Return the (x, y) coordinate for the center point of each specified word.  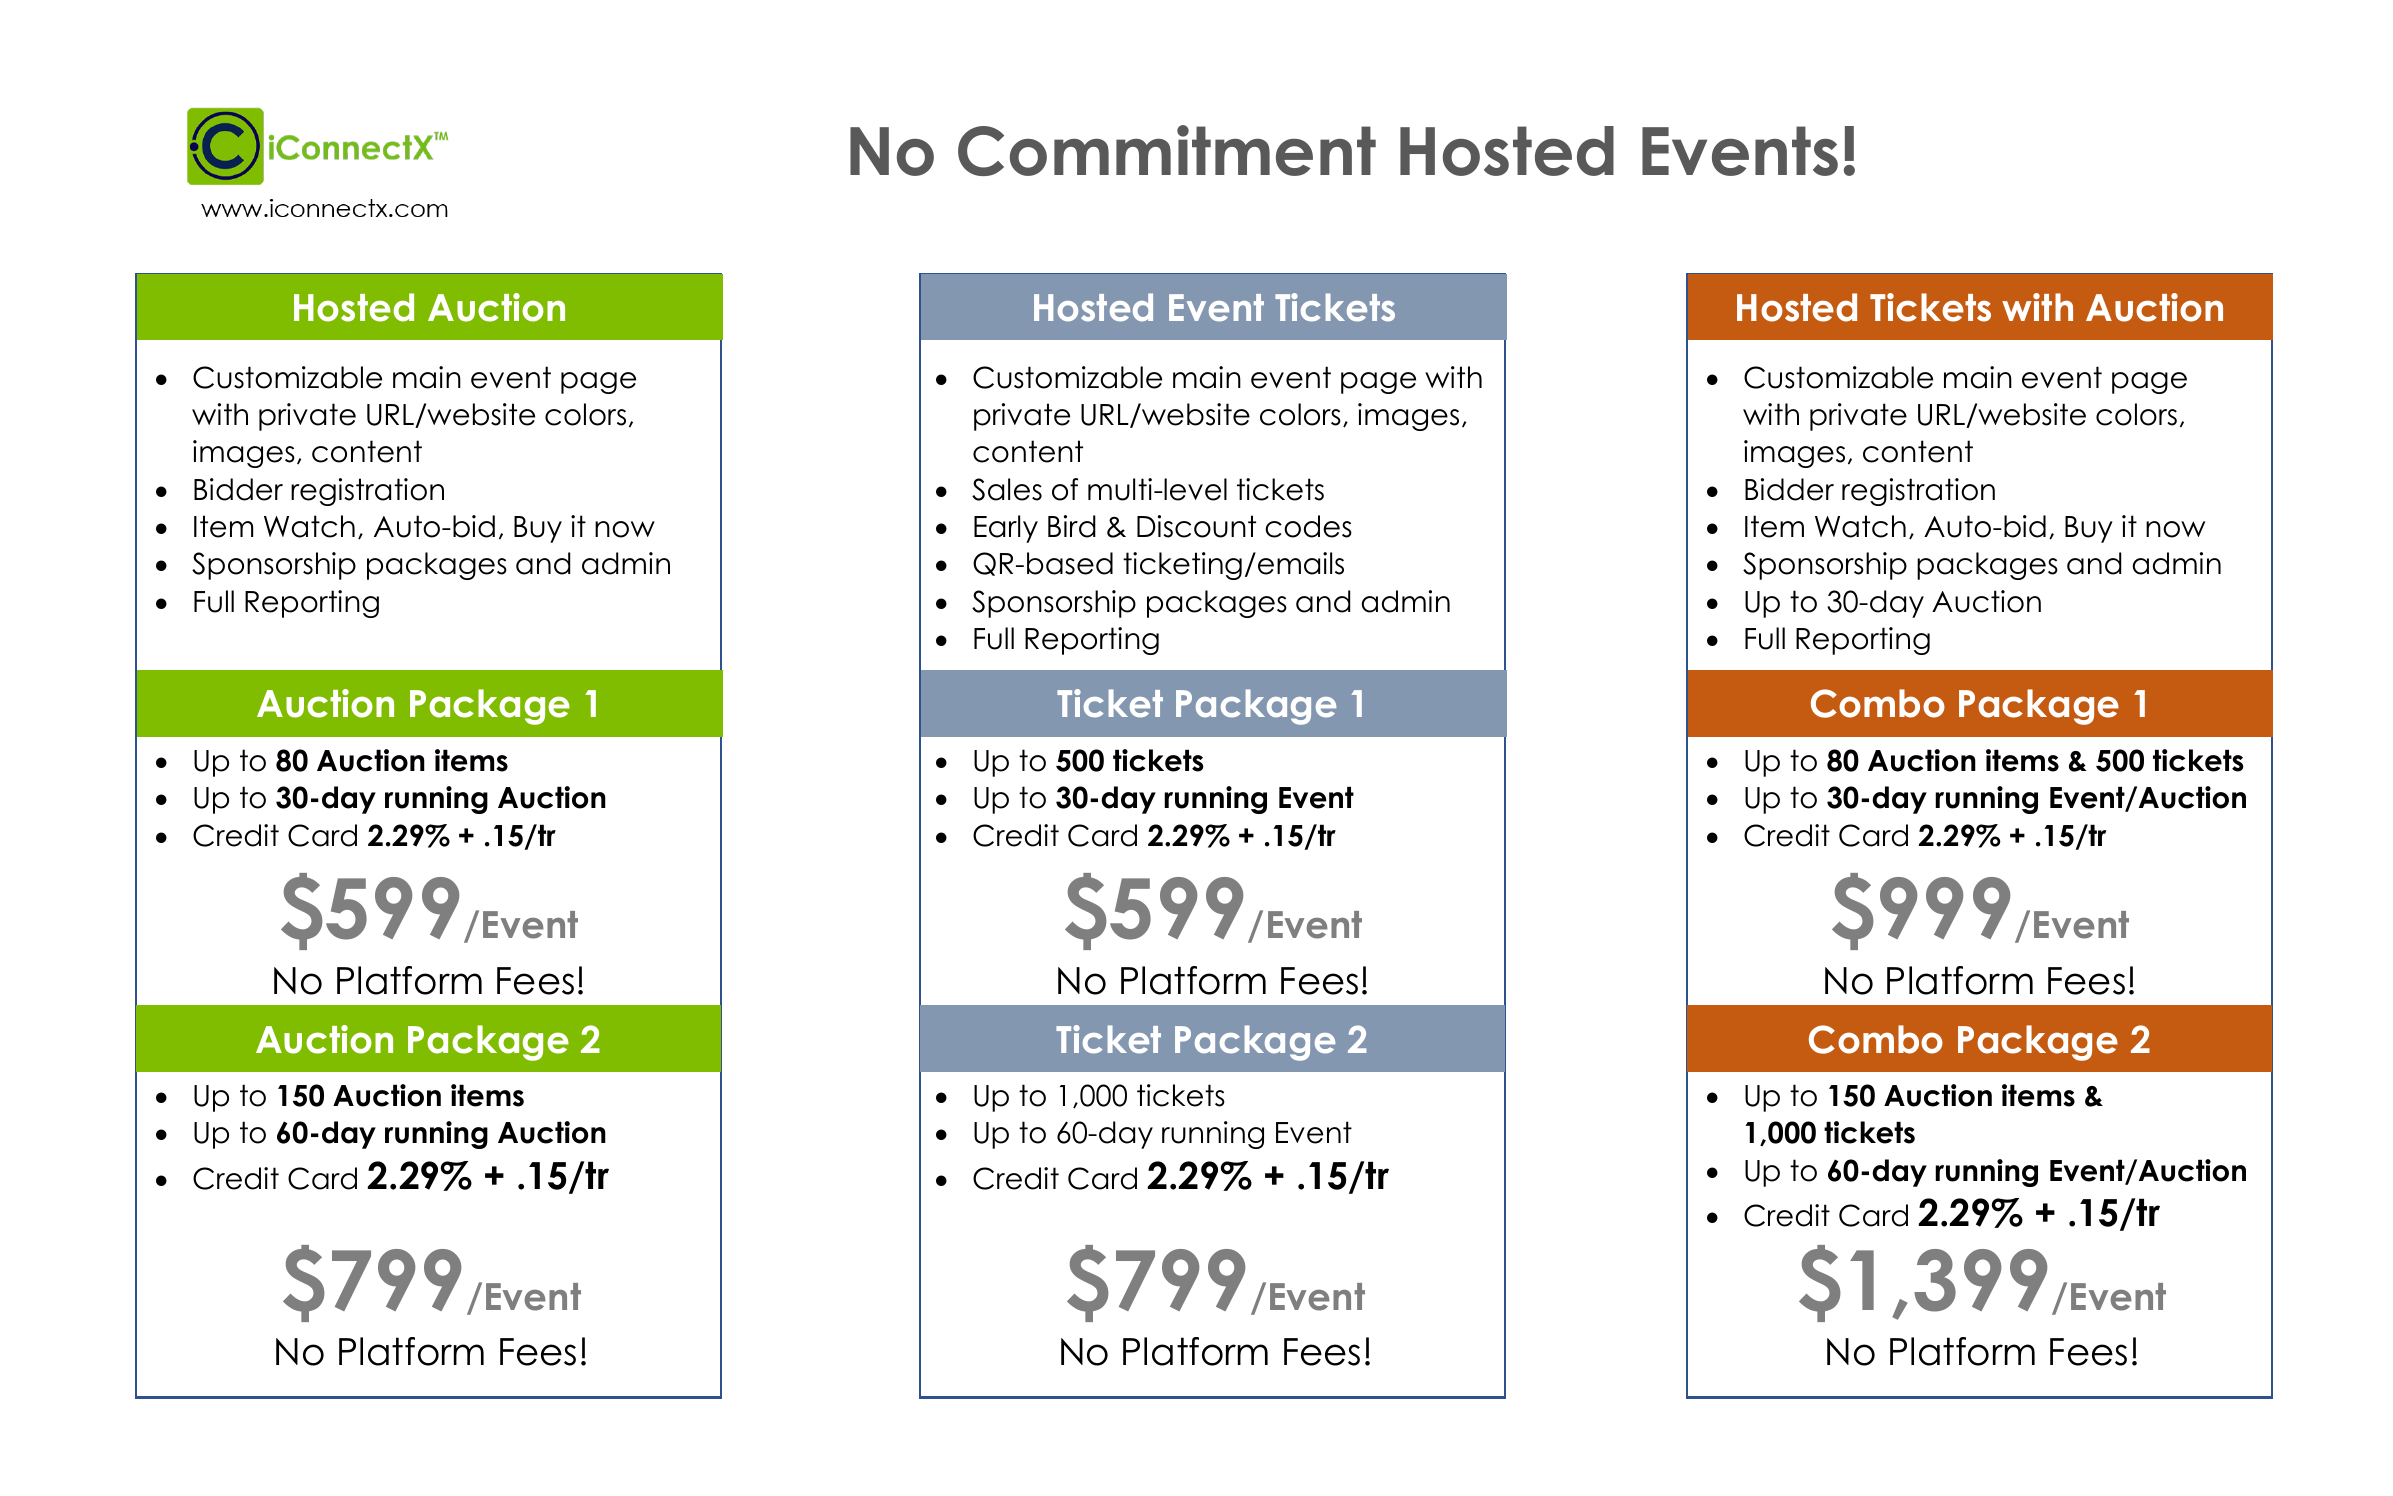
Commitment (1167, 150)
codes (1308, 526)
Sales (1007, 489)
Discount (1196, 526)
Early (1006, 529)
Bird (1072, 526)
